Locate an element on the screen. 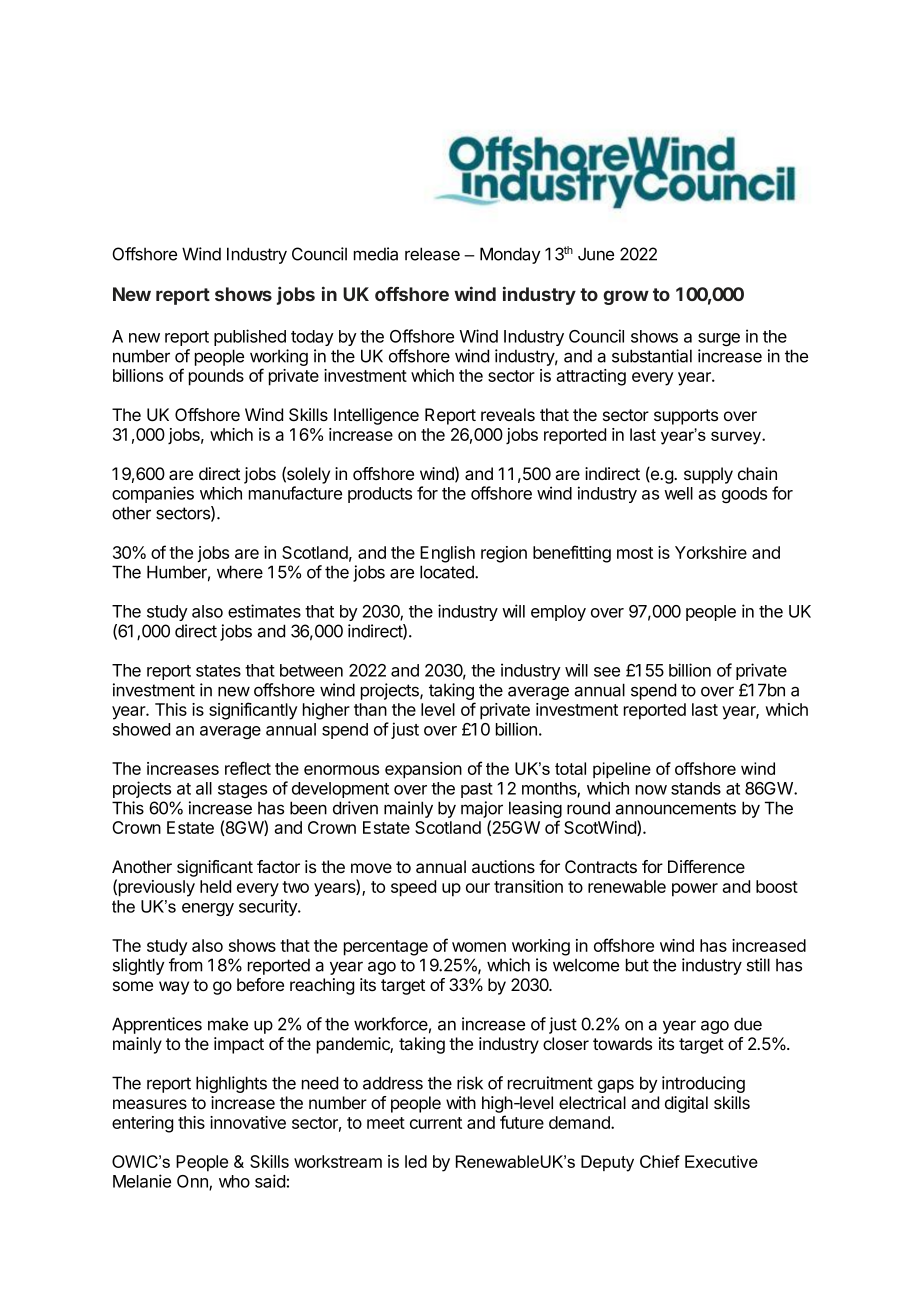  published is located at coordinates (250, 337).
